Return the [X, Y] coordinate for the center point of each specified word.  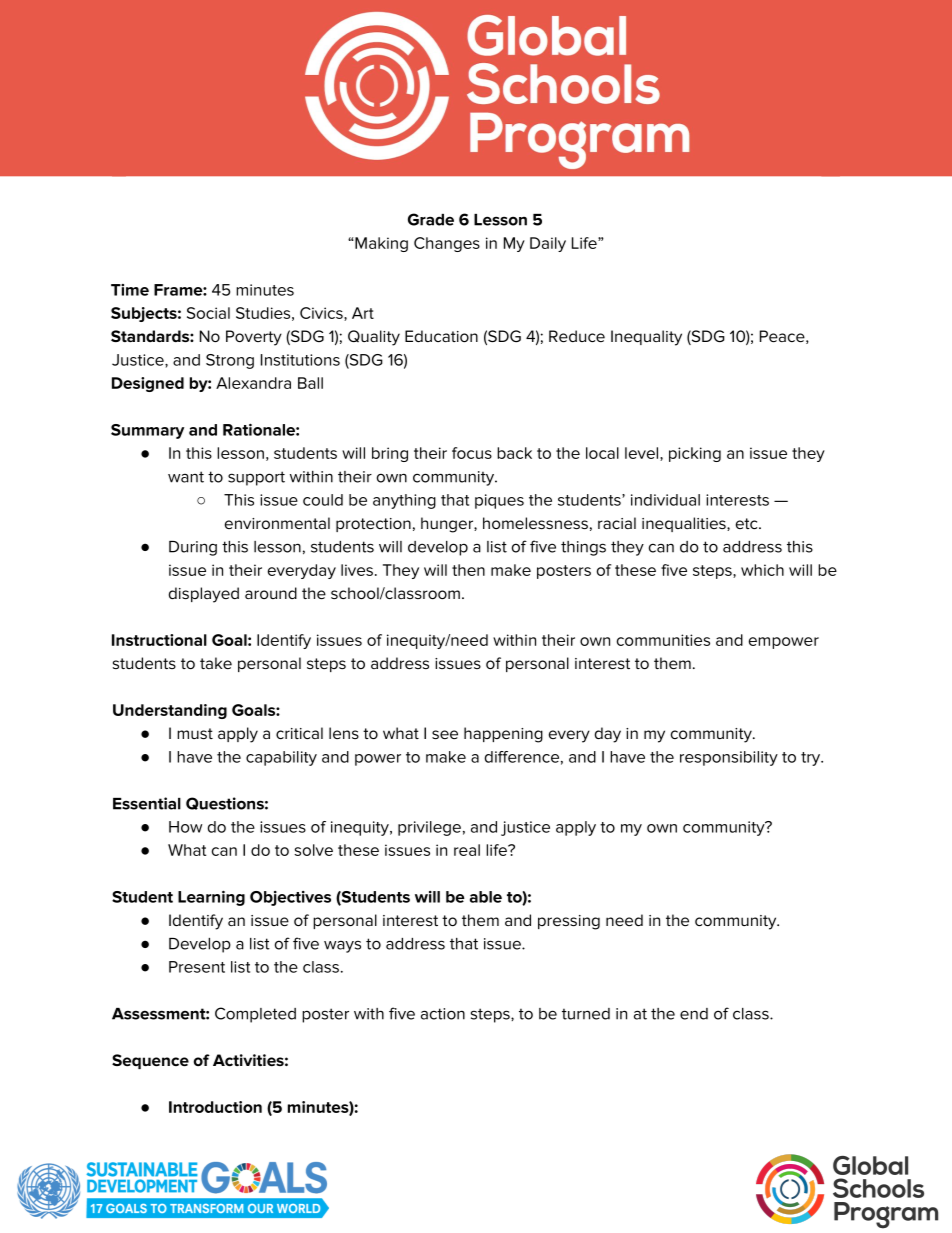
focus [472, 453]
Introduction [215, 1107]
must [195, 733]
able [486, 897]
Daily [548, 244]
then [468, 570]
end [694, 1014]
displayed [204, 595]
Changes [447, 244]
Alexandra [253, 383]
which [762, 570]
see [445, 734]
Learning [211, 898]
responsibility [729, 758]
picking [695, 454]
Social [208, 313]
